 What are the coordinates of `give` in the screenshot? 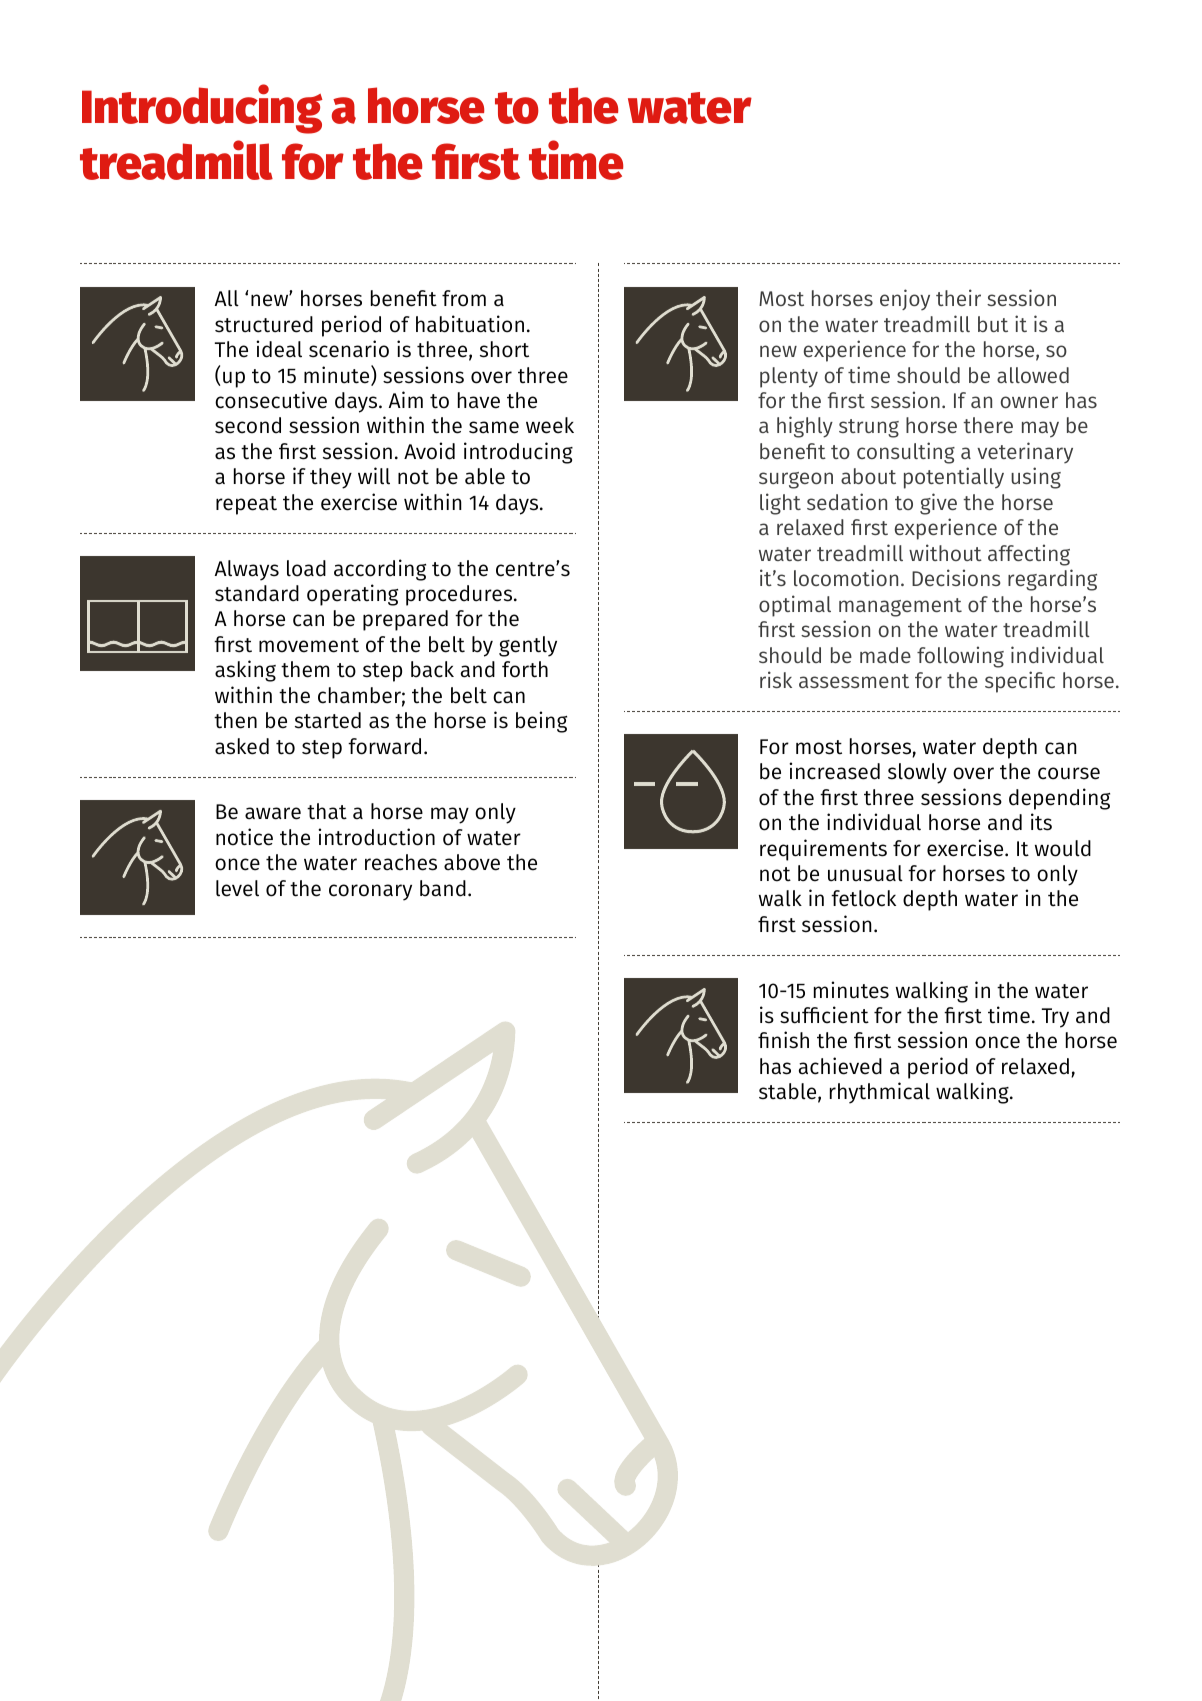 It's located at (938, 504).
